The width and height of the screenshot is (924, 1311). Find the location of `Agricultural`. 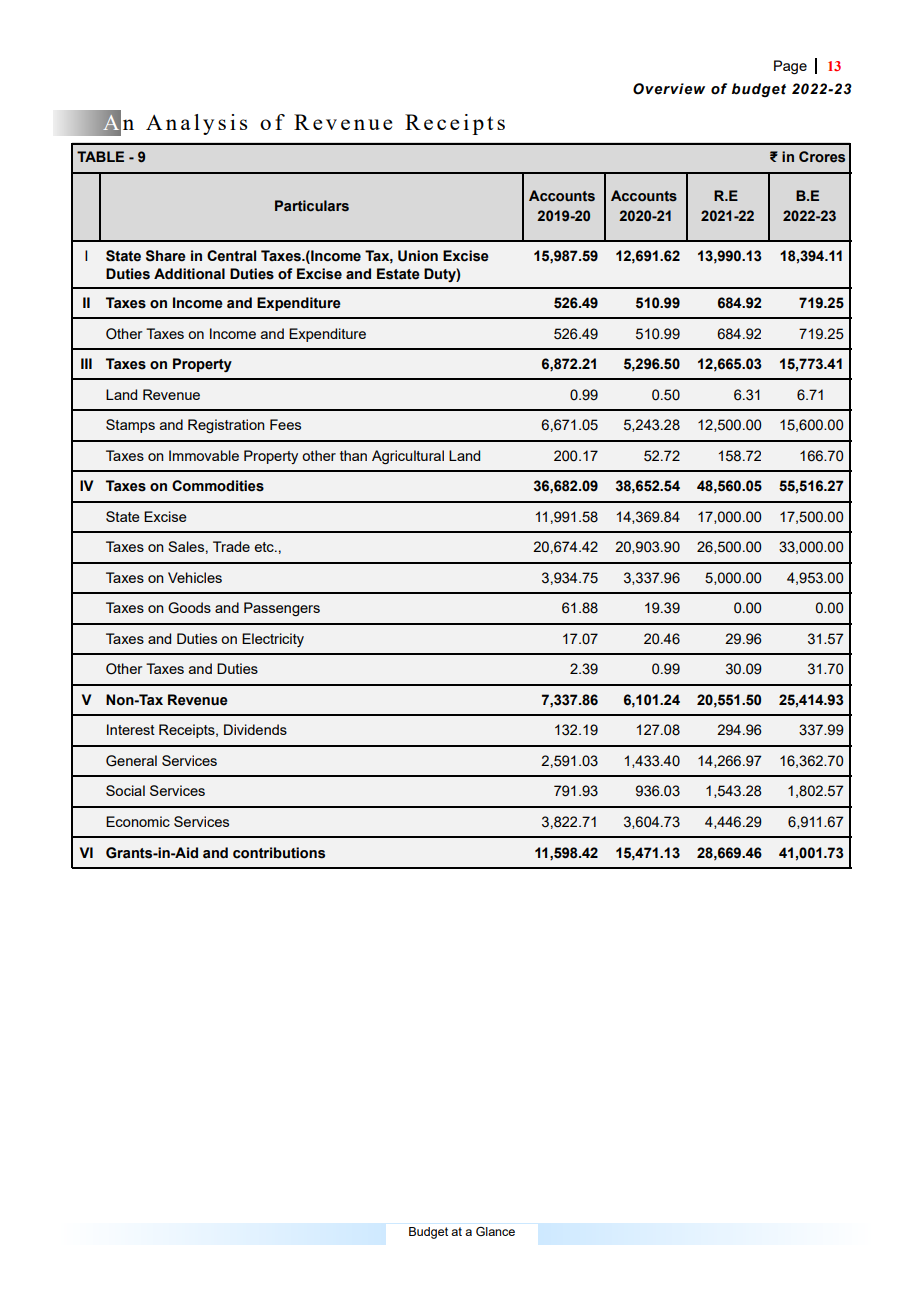

Agricultural is located at coordinates (408, 457).
